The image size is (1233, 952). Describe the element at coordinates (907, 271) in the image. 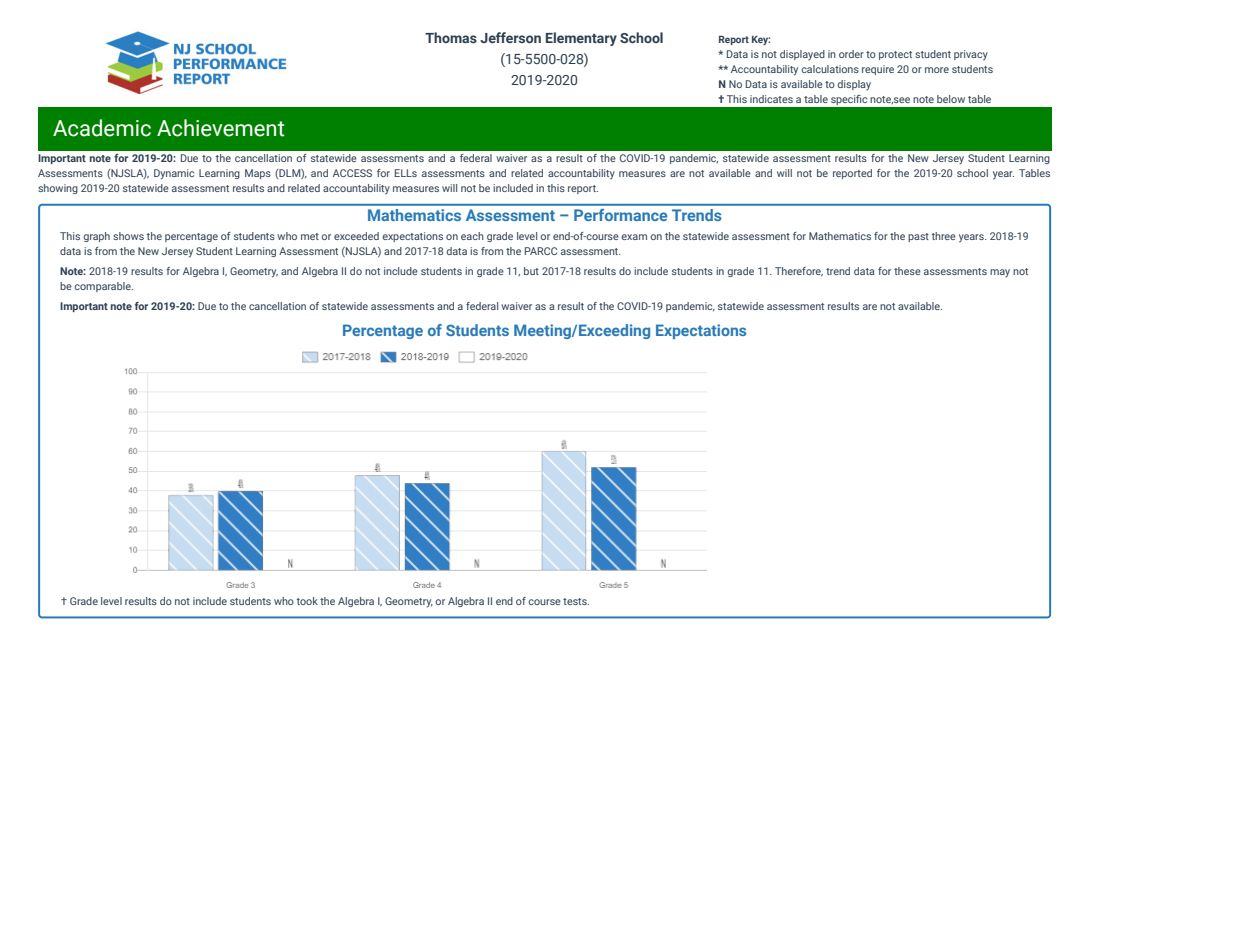

I see `these` at that location.
